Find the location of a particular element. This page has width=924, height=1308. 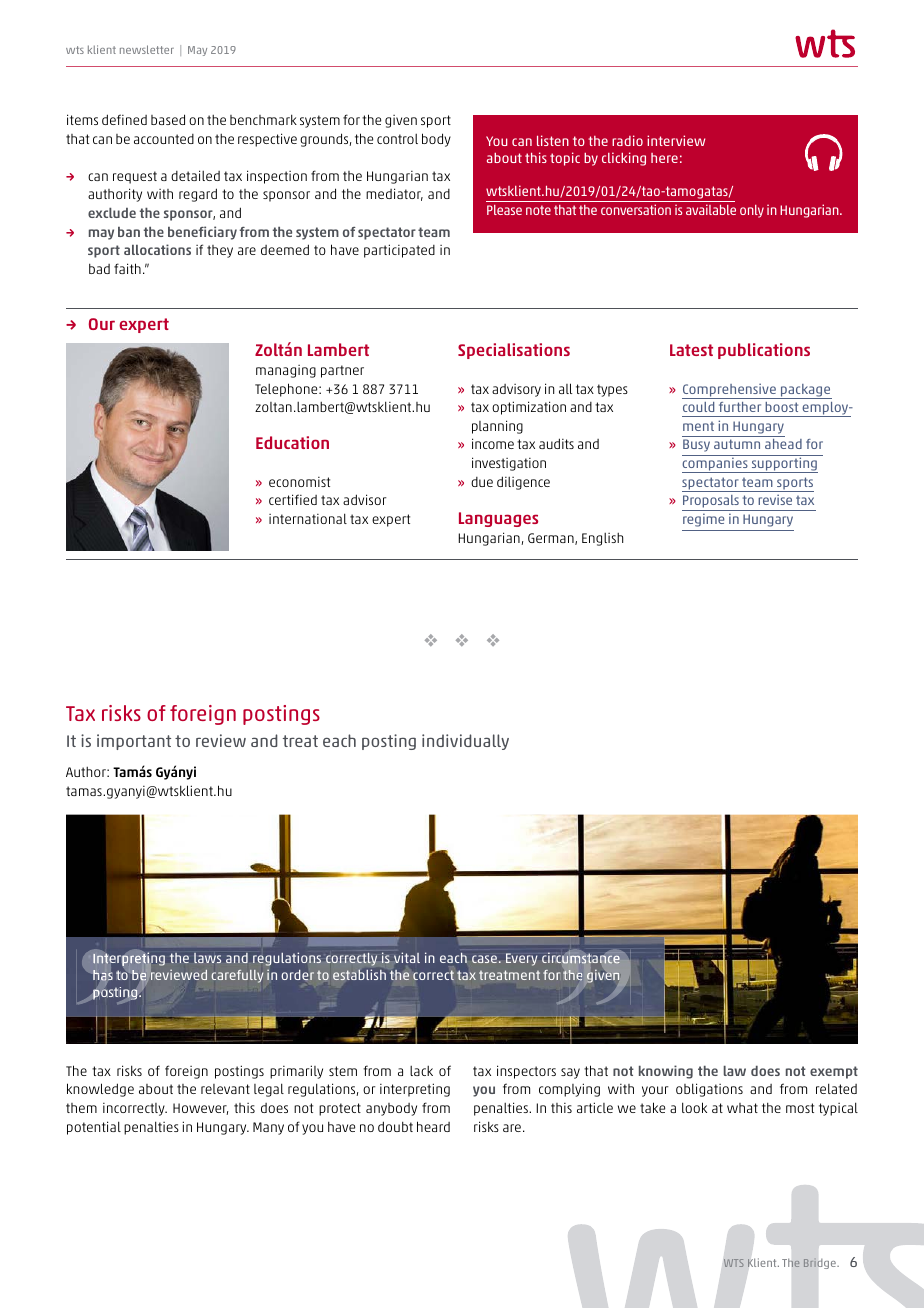

Bridge is located at coordinates (820, 1263).
